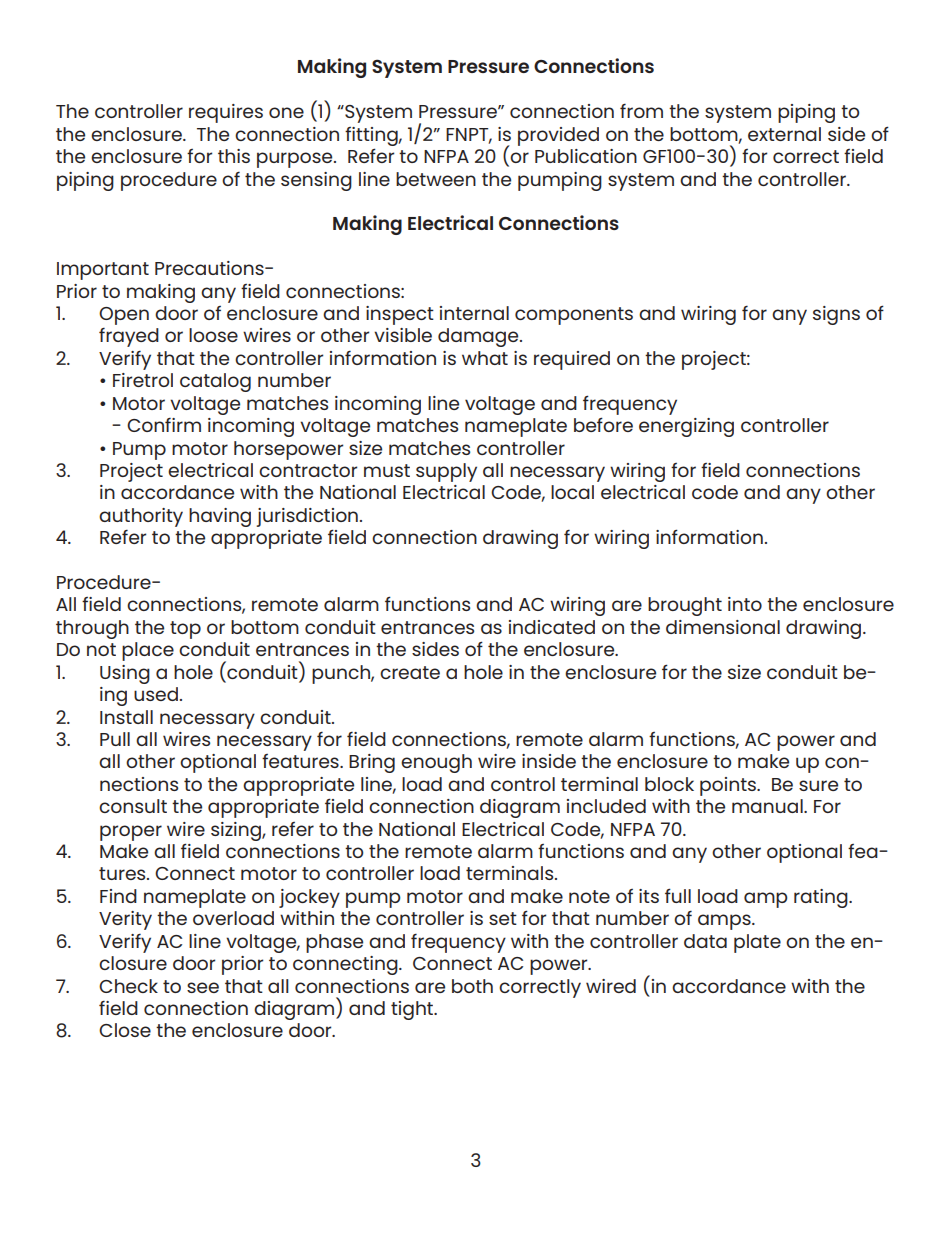 The image size is (952, 1233). Describe the element at coordinates (436, 179) in the document. I see `between` at that location.
